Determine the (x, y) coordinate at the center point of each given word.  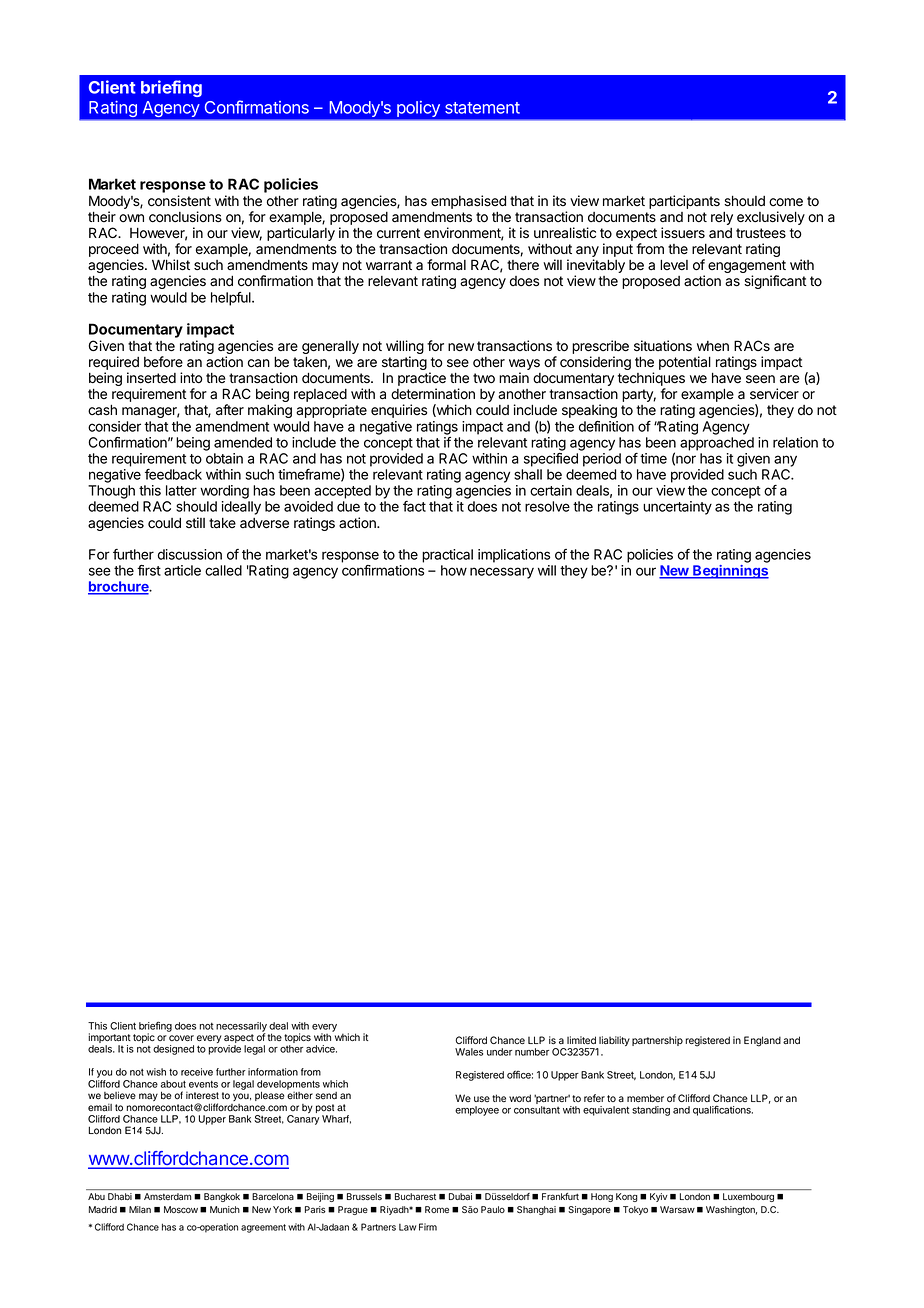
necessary (502, 573)
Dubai (460, 1196)
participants (684, 202)
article (182, 570)
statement (482, 108)
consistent (179, 201)
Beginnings (730, 572)
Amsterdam (167, 1196)
